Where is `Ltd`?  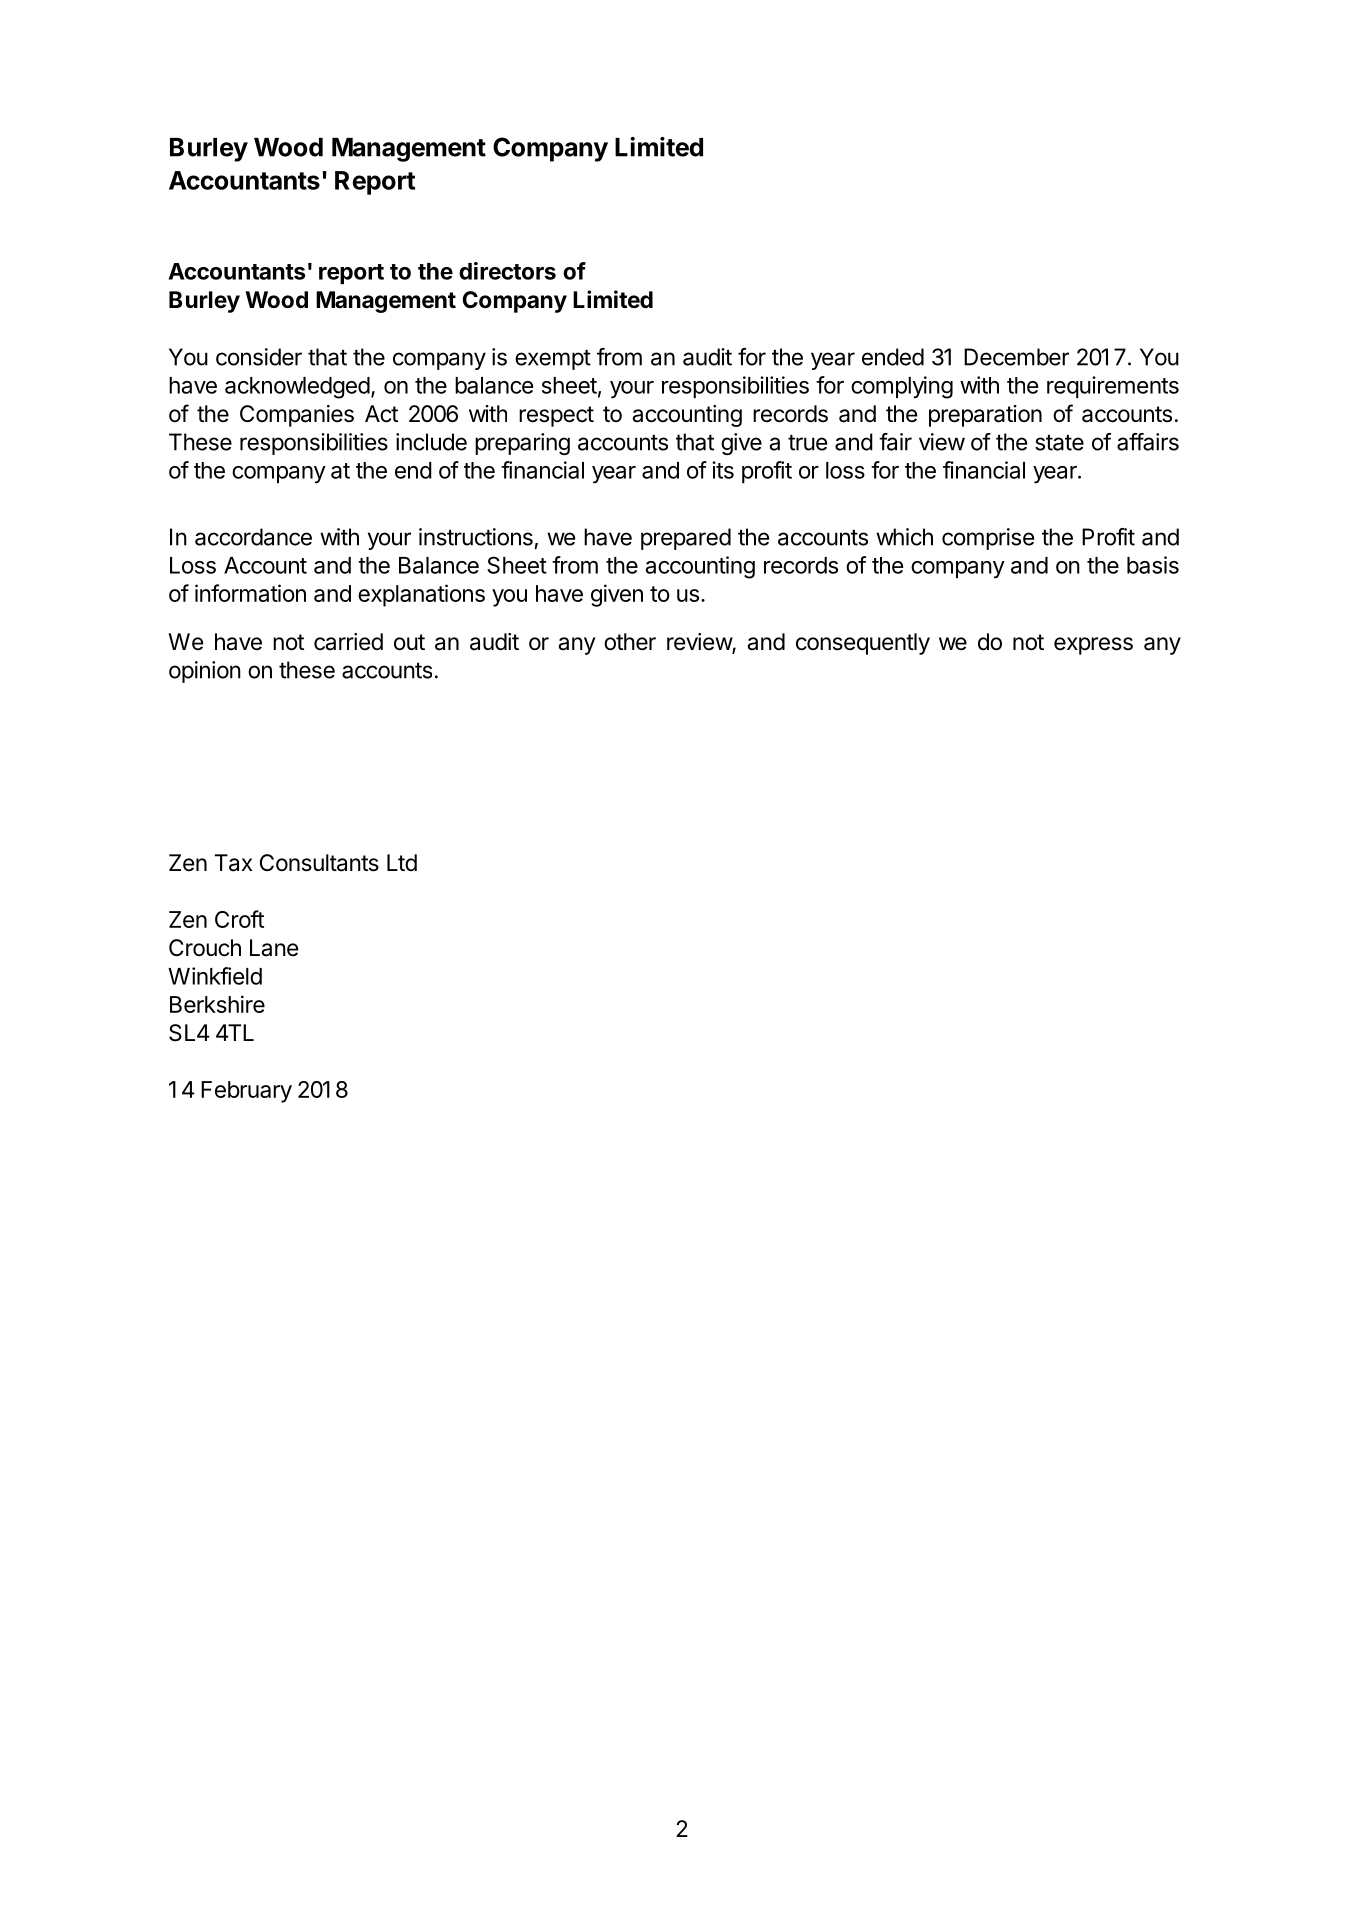 Ltd is located at coordinates (402, 862).
